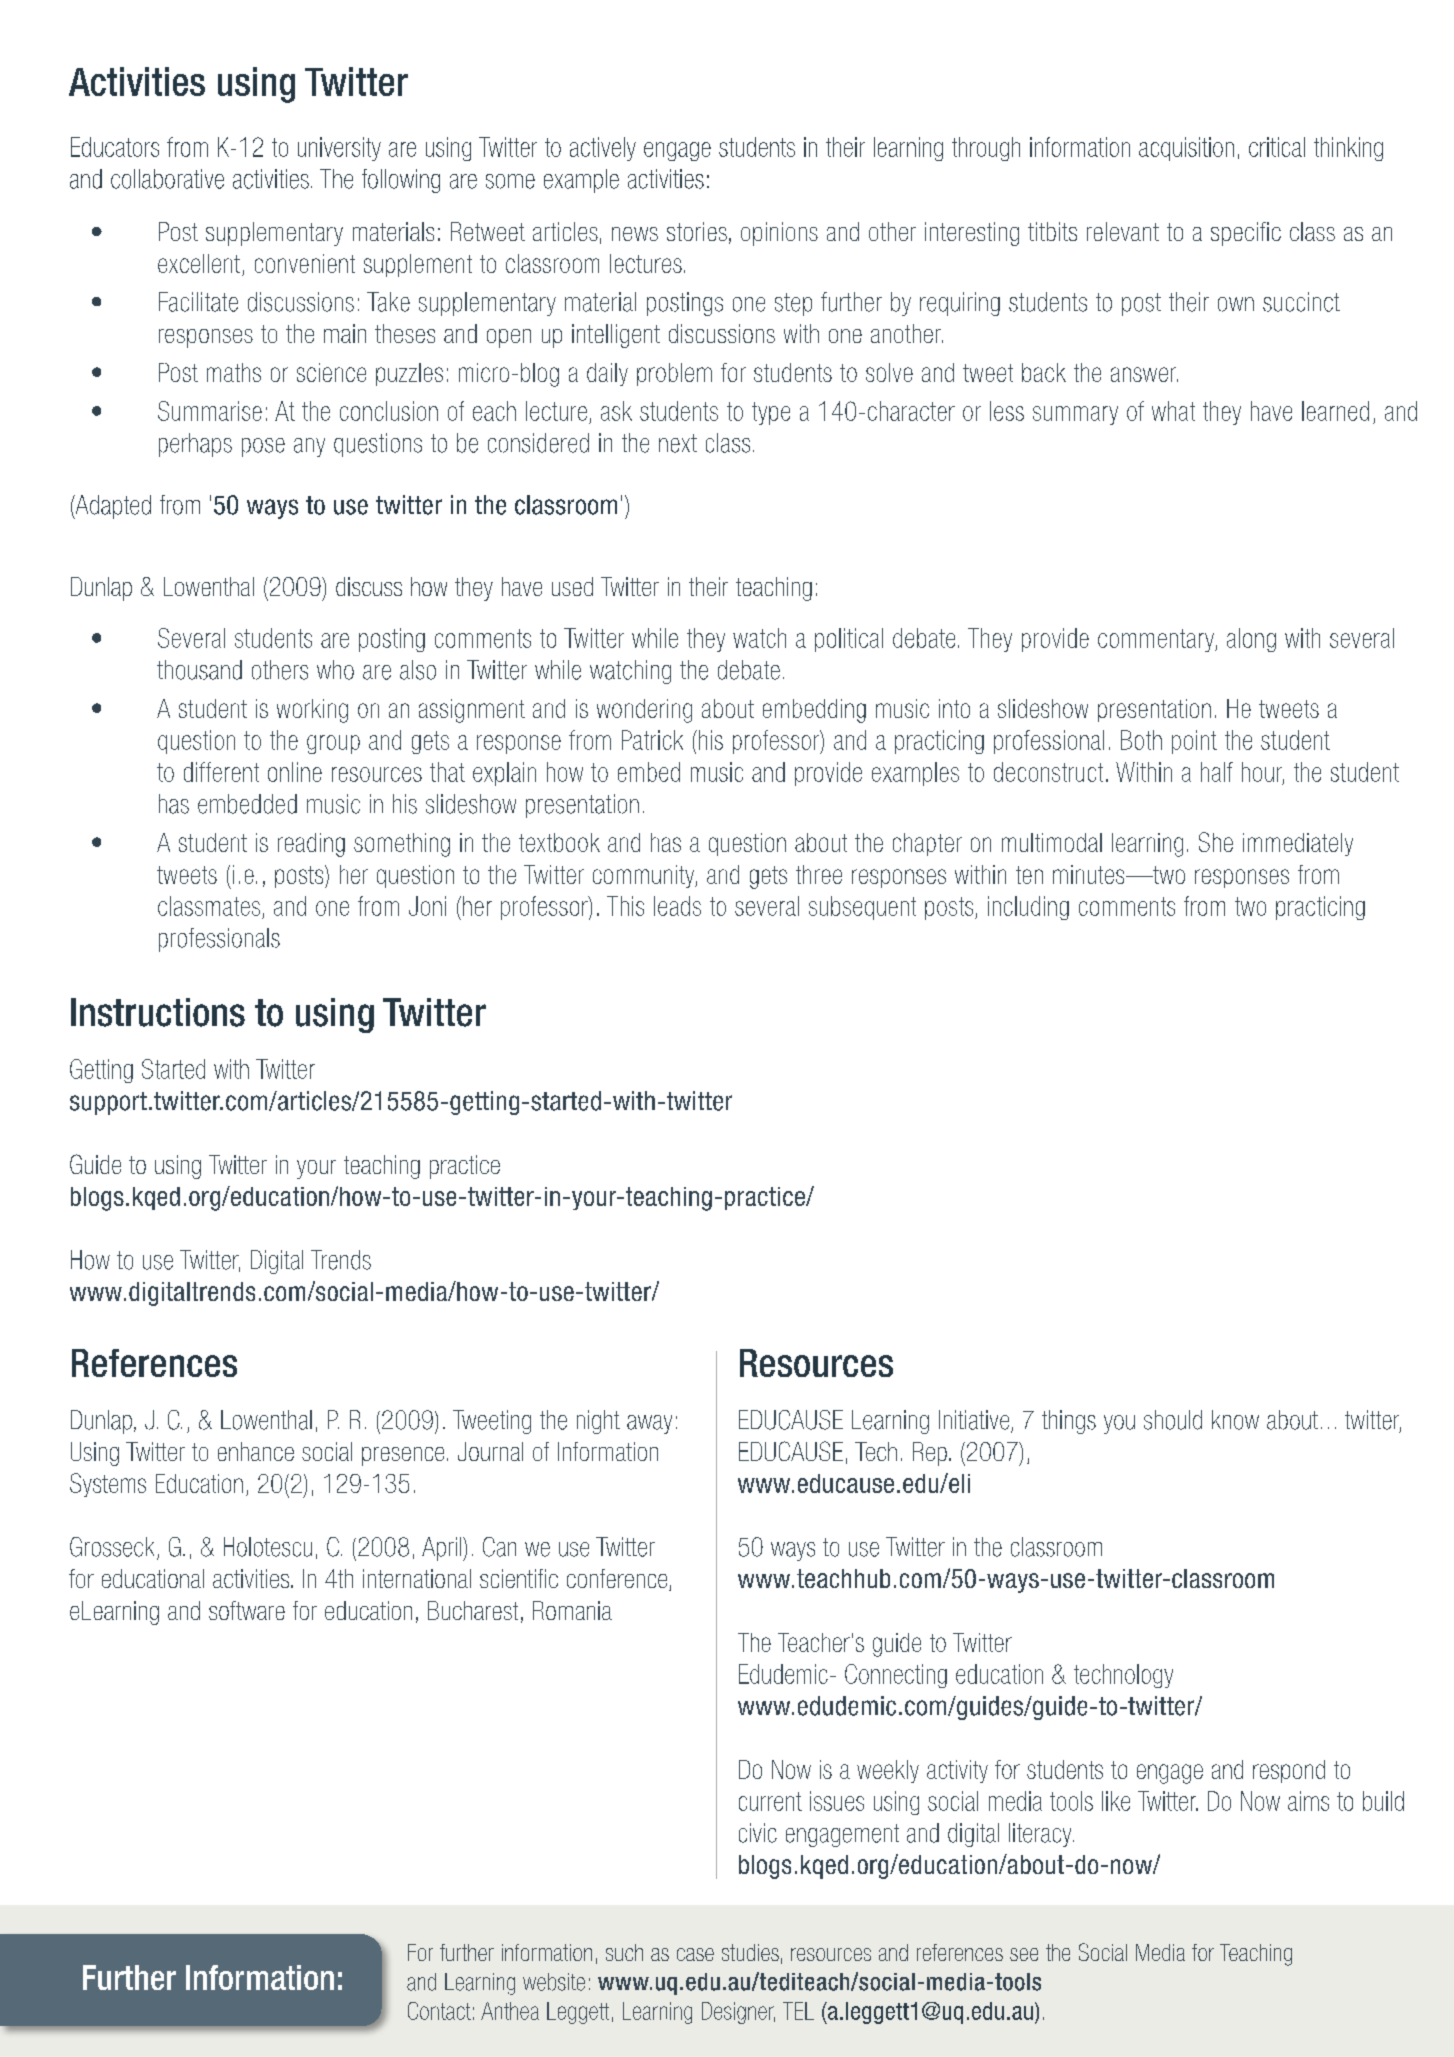  What do you see at coordinates (1217, 772) in the screenshot?
I see `half` at bounding box center [1217, 772].
